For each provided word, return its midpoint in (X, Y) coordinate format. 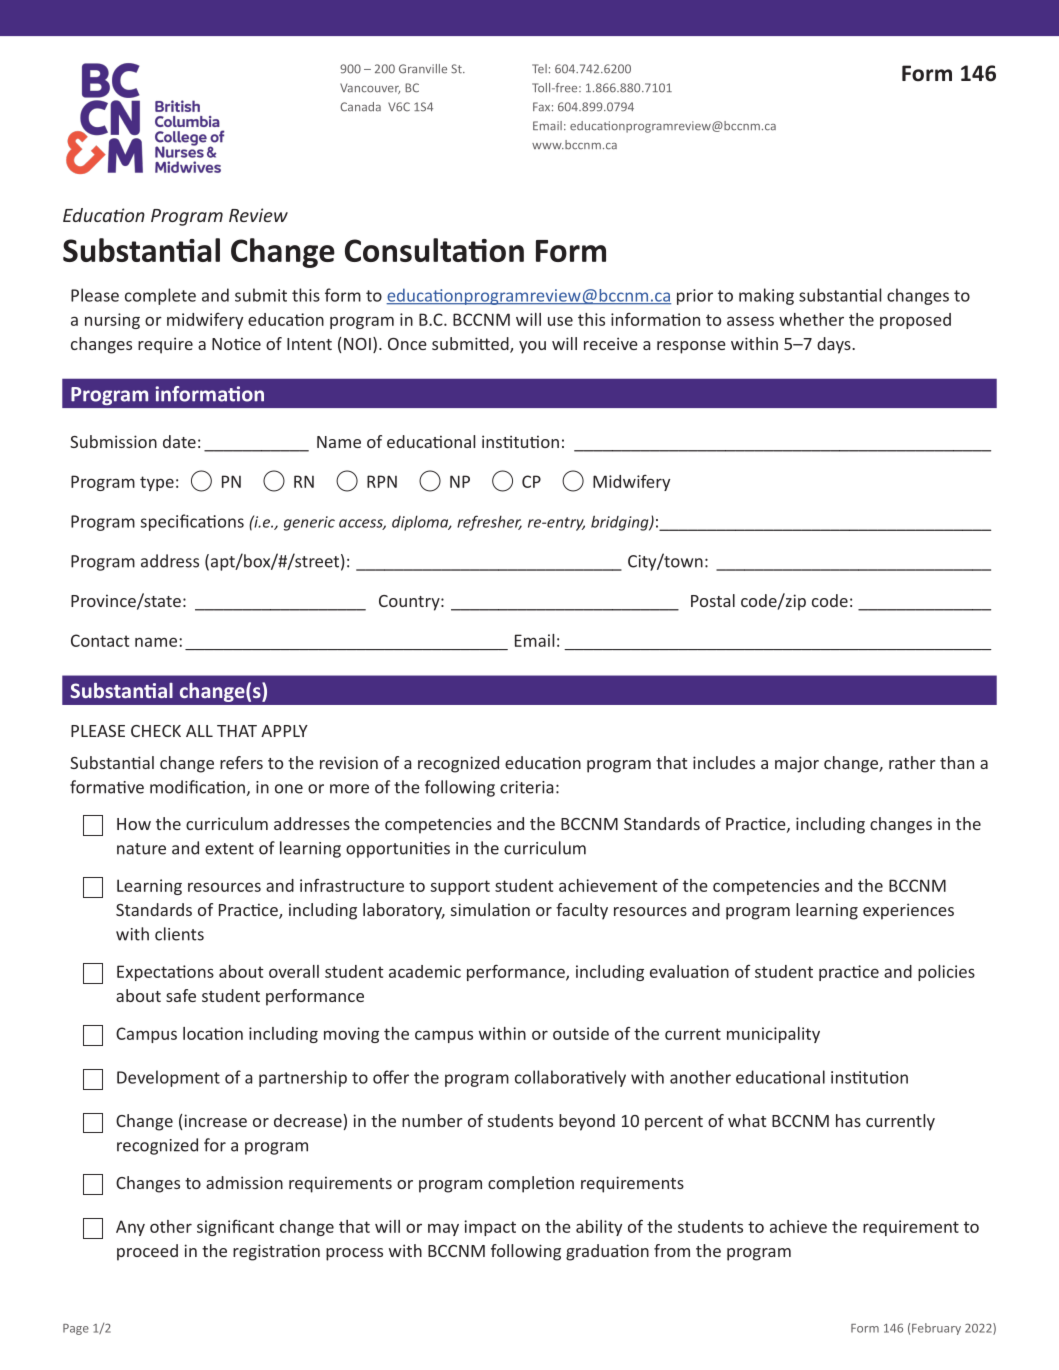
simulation (490, 909)
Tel (539, 69)
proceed (147, 1252)
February (936, 1329)
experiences (908, 911)
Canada (360, 107)
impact (490, 1228)
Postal (713, 600)
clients (179, 934)
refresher (489, 523)
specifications (192, 522)
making (766, 296)
